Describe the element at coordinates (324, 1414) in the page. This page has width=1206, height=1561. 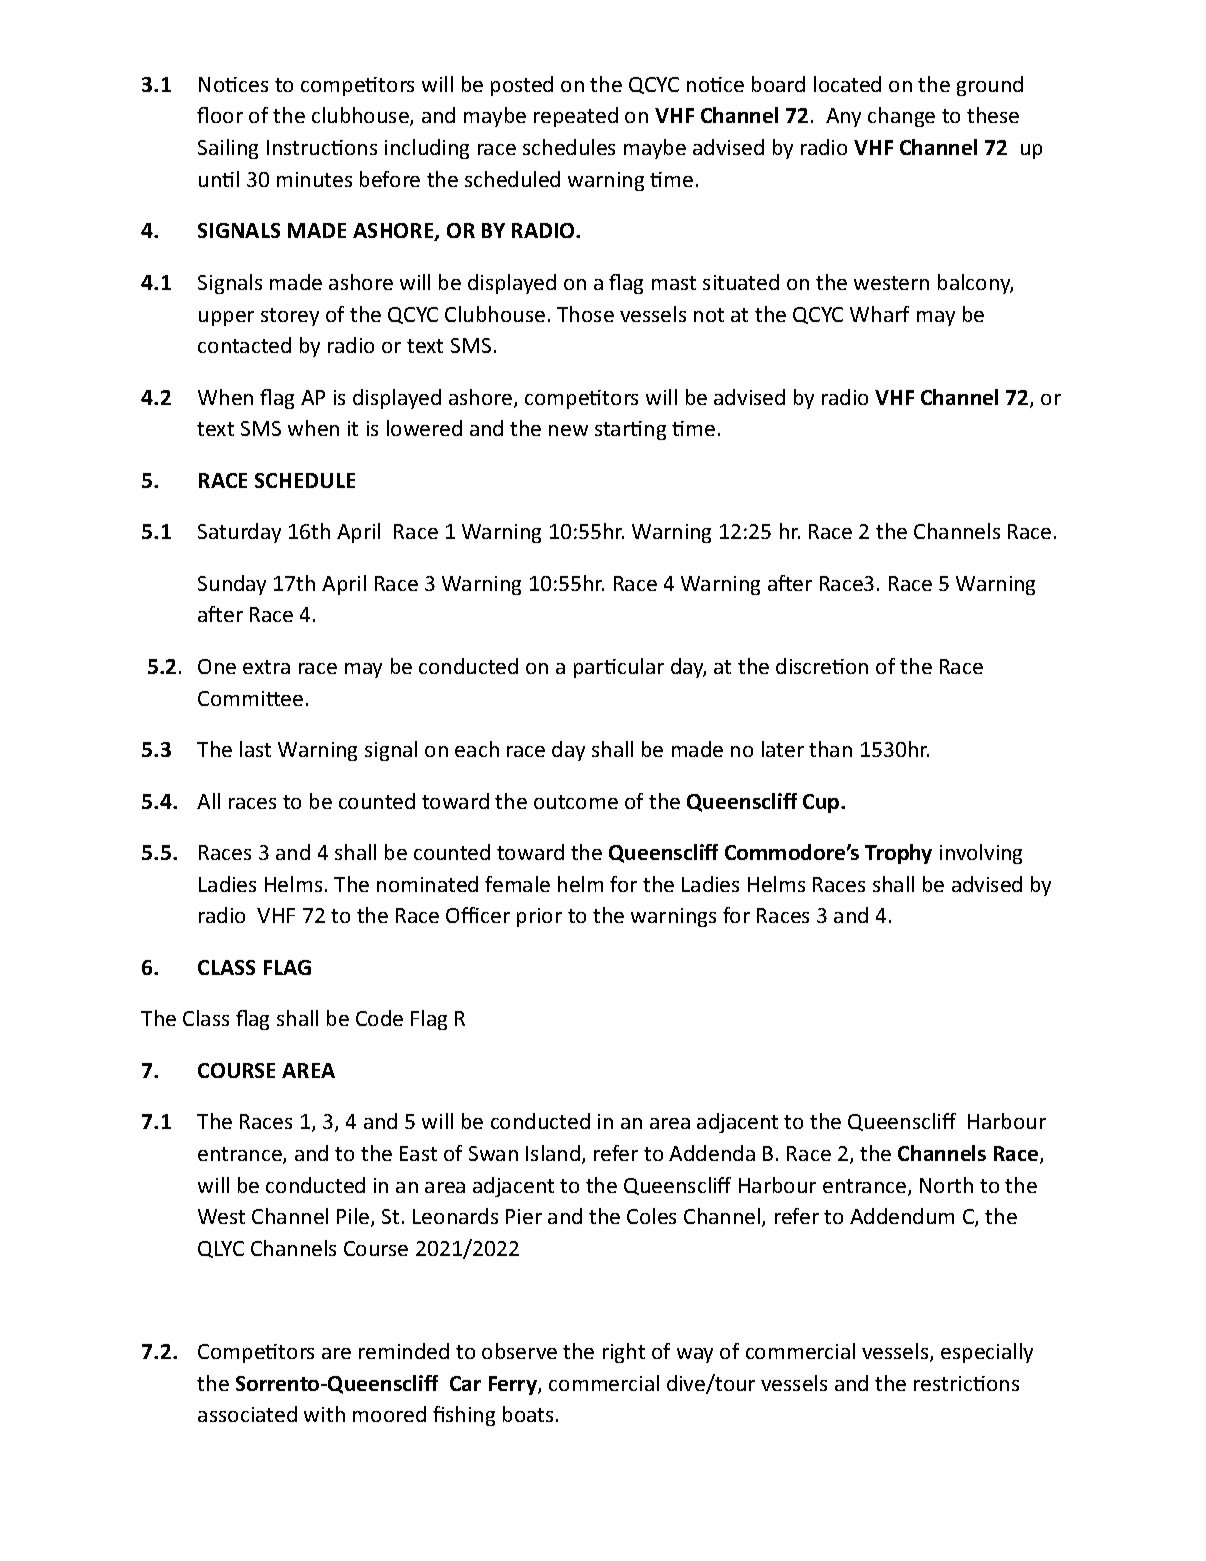
I see `with` at that location.
